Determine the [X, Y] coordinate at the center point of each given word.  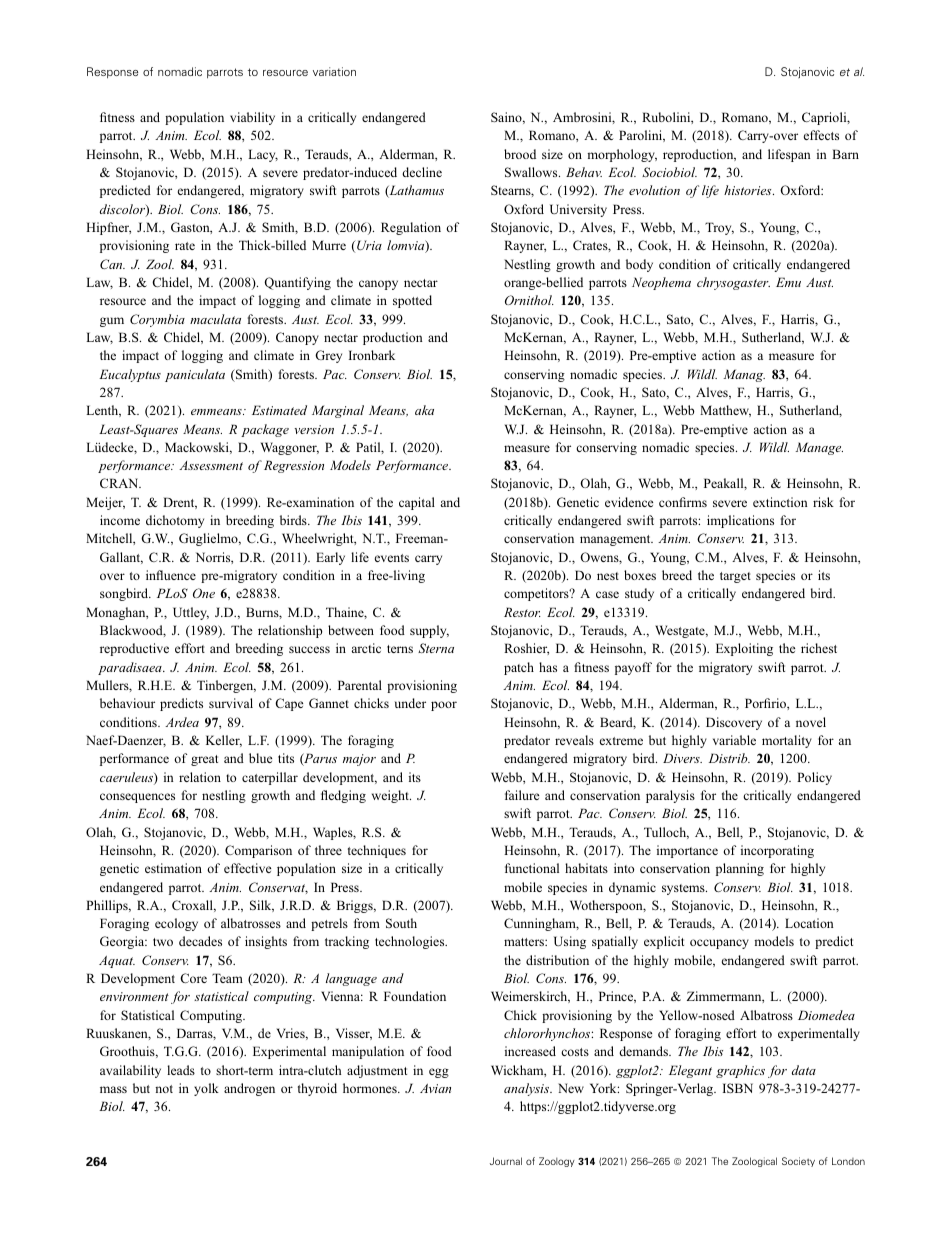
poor [444, 706]
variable [734, 740]
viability [252, 118]
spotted [412, 301]
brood [520, 154]
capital [417, 503]
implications [740, 521]
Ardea [182, 722]
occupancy [719, 944]
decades [200, 941]
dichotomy [175, 521]
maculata [215, 319]
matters [525, 942]
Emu [788, 282]
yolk [206, 1089]
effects [821, 135]
